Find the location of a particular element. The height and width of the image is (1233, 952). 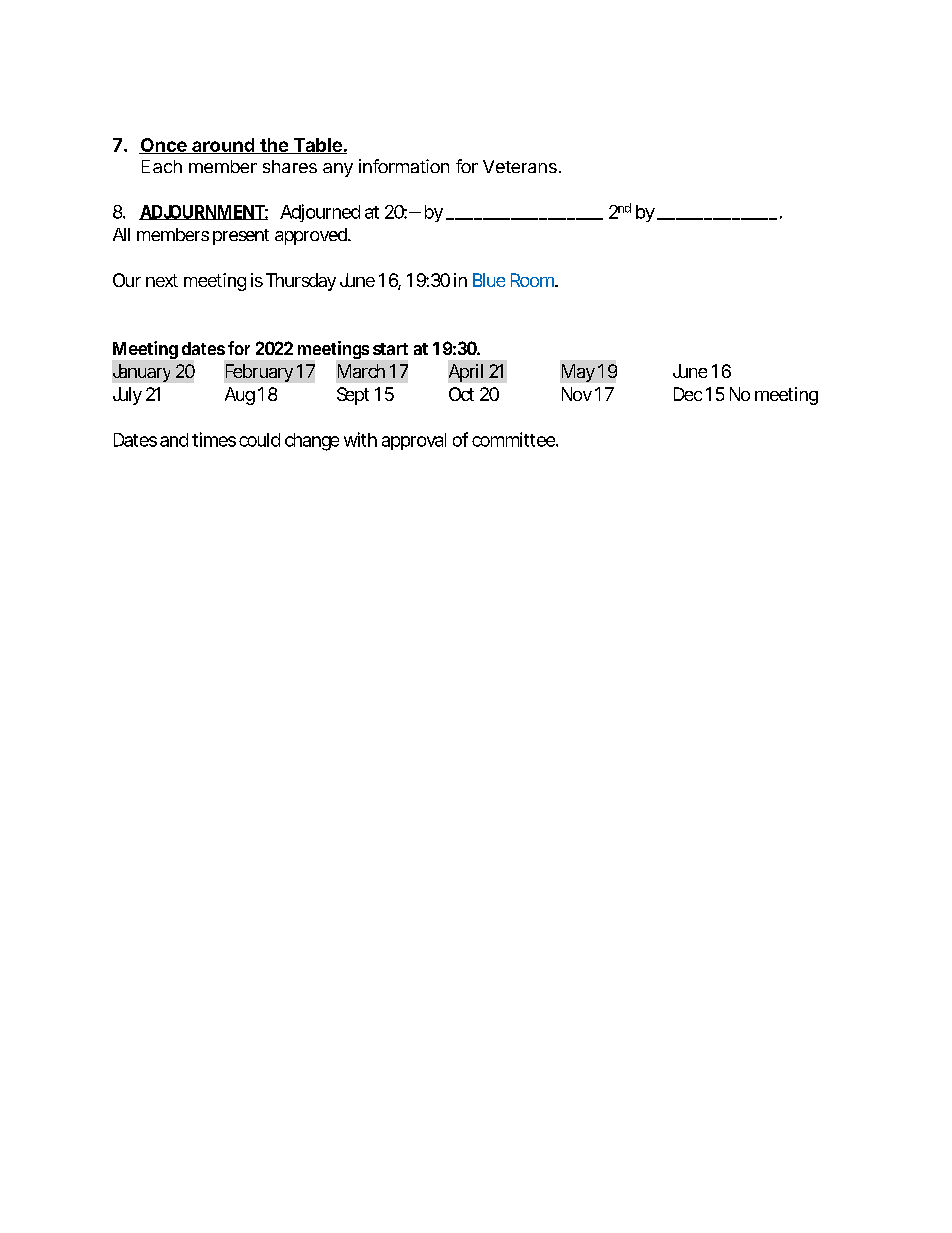

All is located at coordinates (121, 234).
